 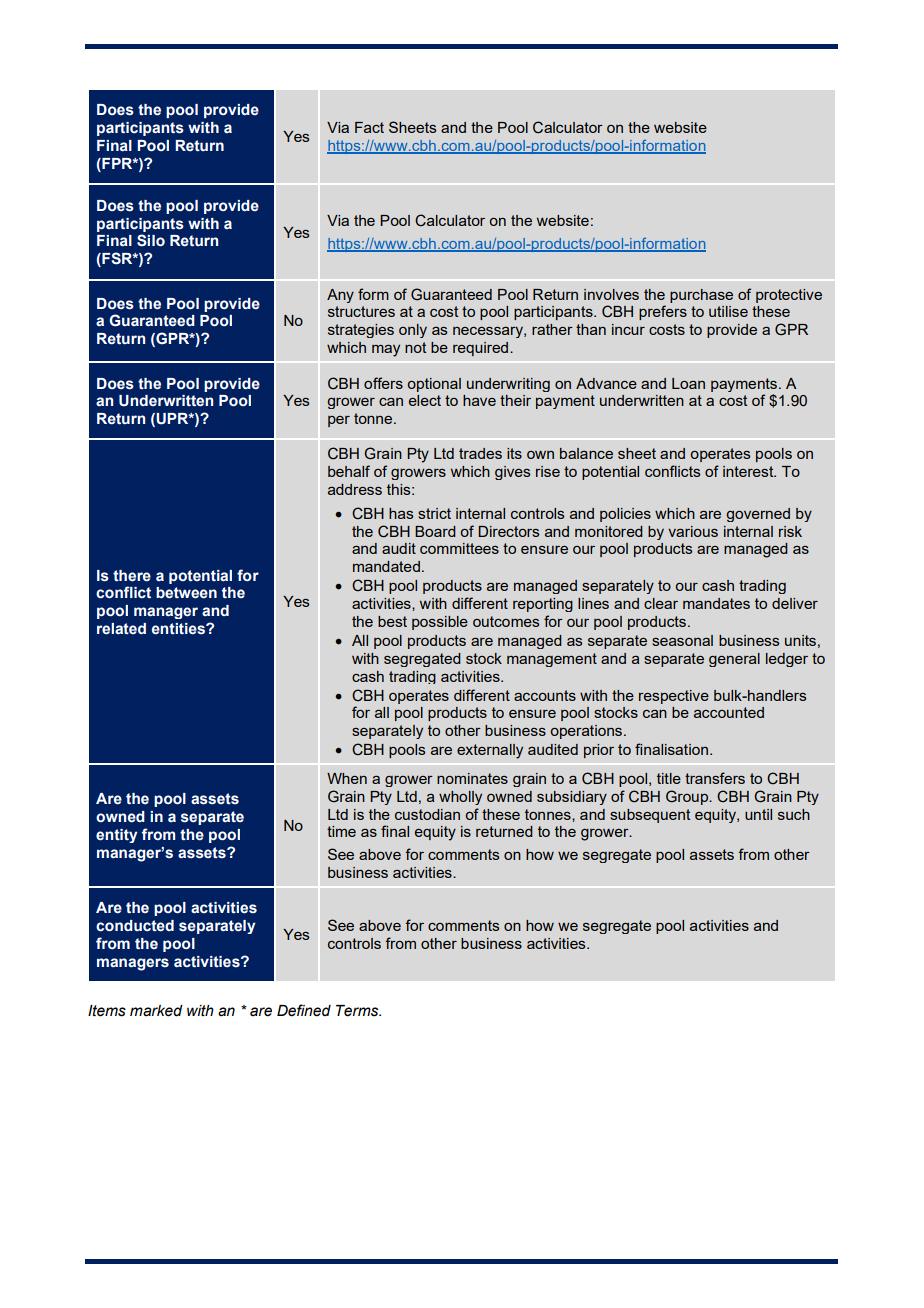 What do you see at coordinates (413, 331) in the screenshot?
I see `only` at bounding box center [413, 331].
